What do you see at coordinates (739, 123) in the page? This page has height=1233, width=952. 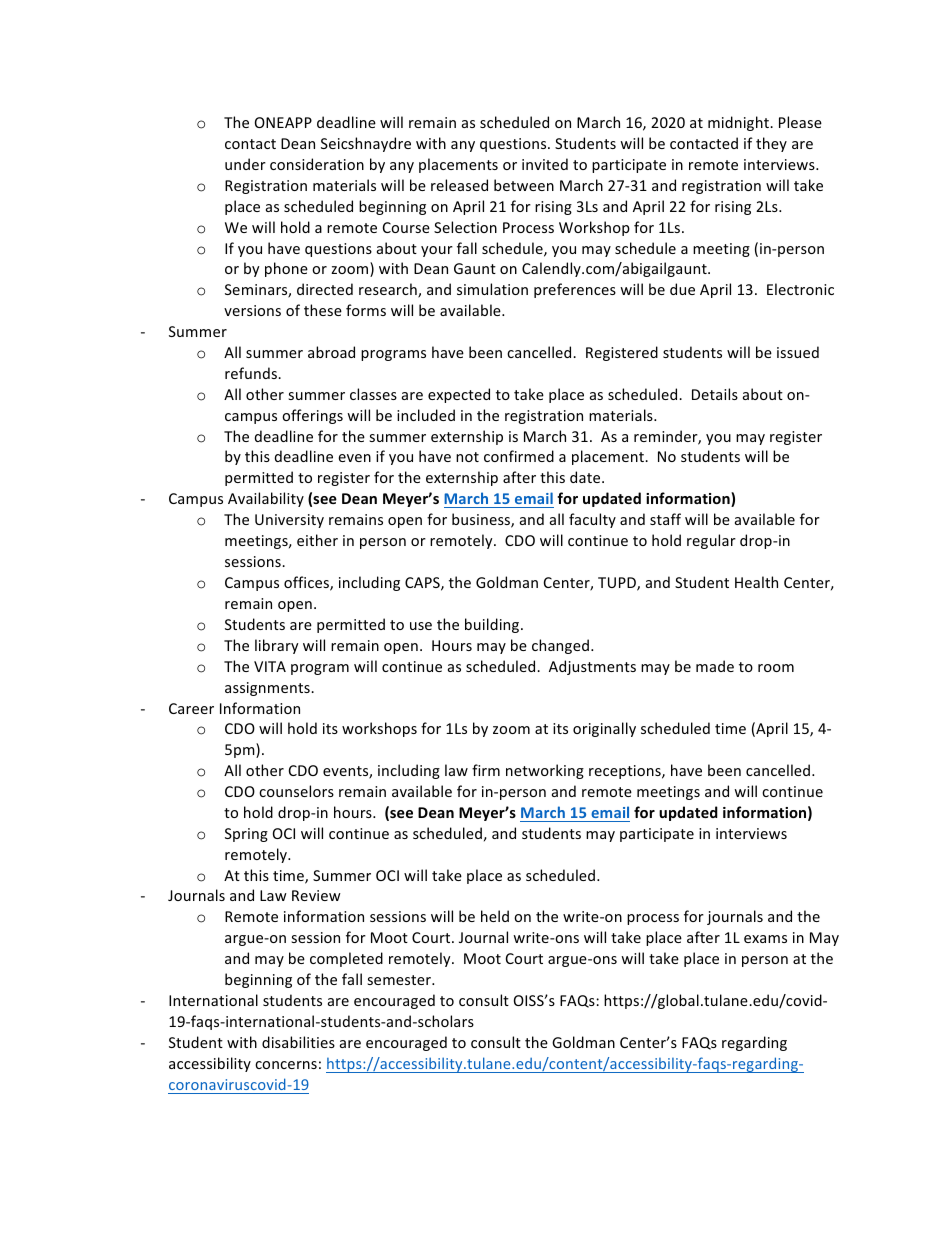 I see `midnight` at bounding box center [739, 123].
